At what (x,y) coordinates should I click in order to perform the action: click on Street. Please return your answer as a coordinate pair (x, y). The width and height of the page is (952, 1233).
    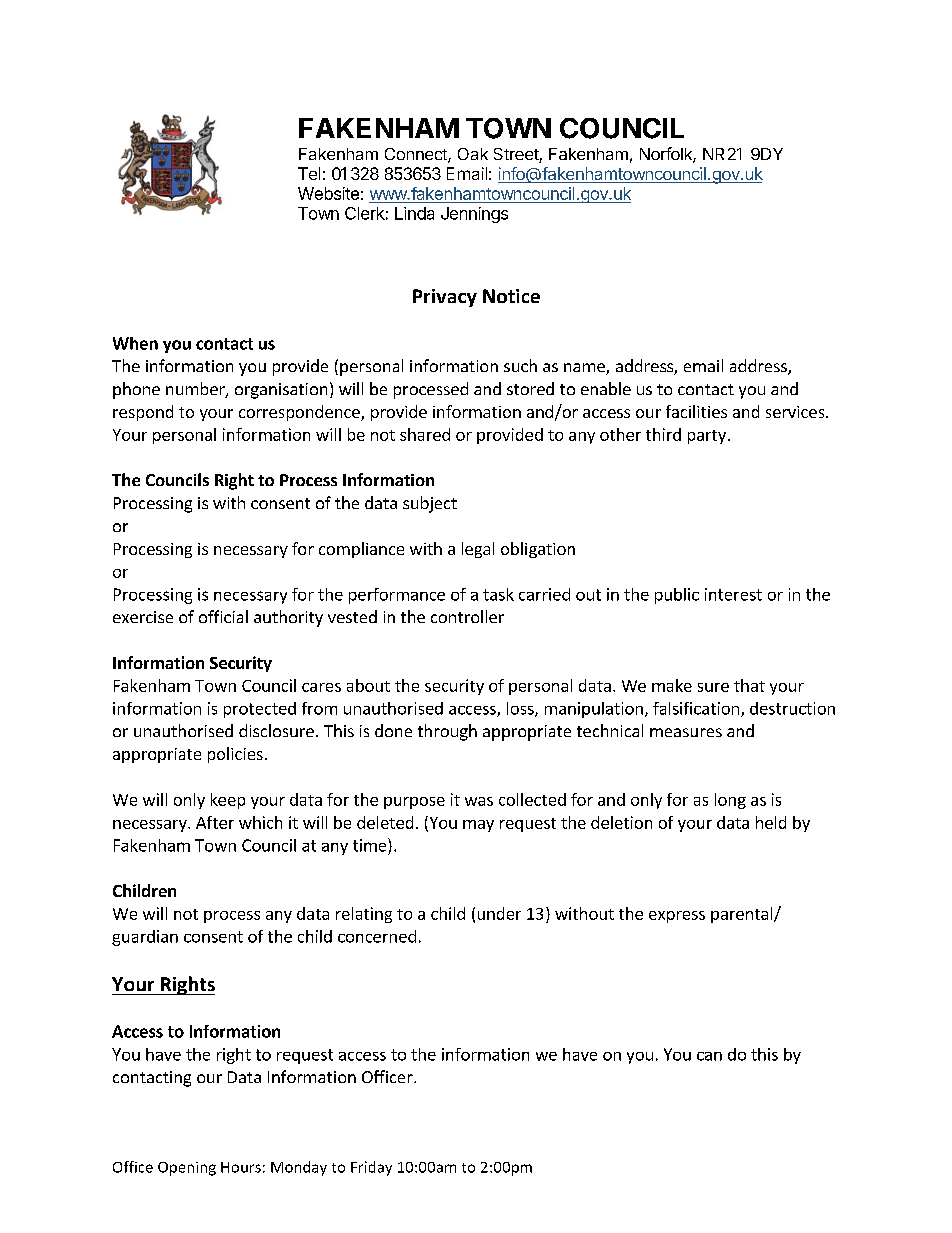
    Looking at the image, I should click on (517, 155).
